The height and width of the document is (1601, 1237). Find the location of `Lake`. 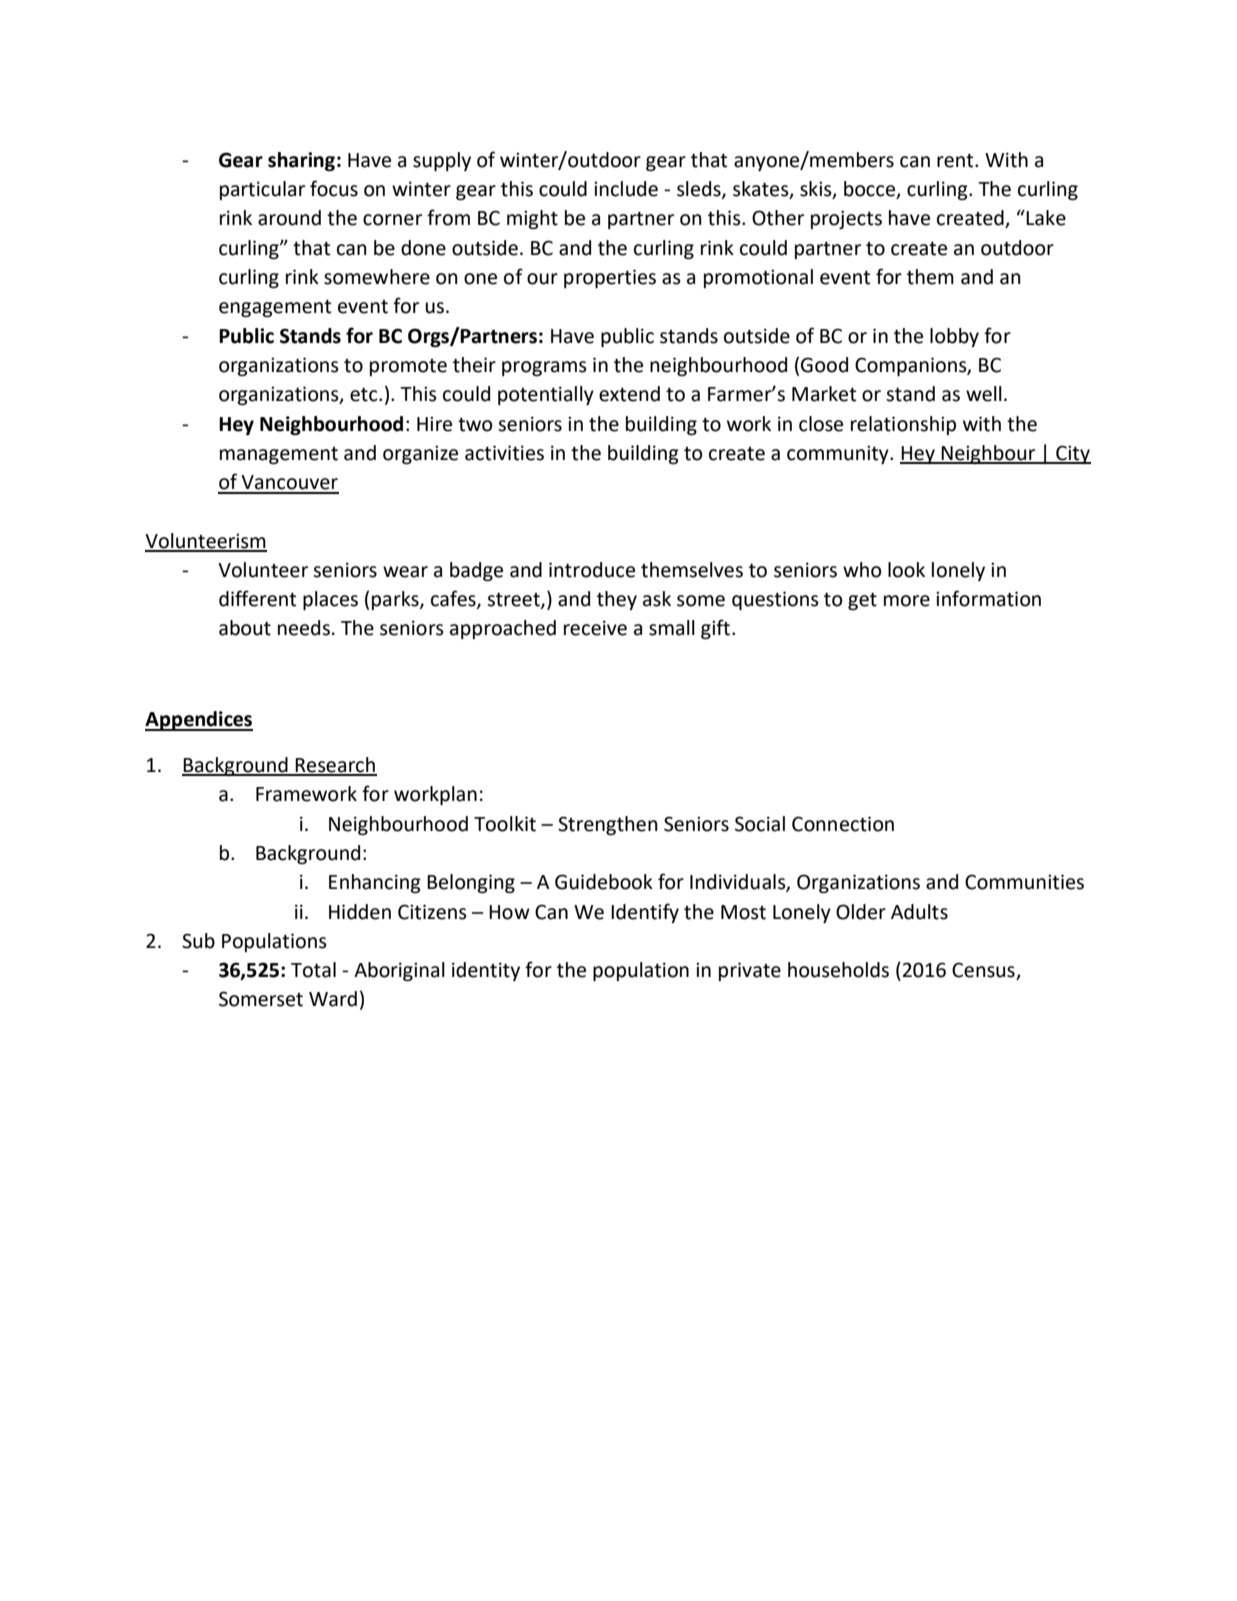

Lake is located at coordinates (1045, 218).
